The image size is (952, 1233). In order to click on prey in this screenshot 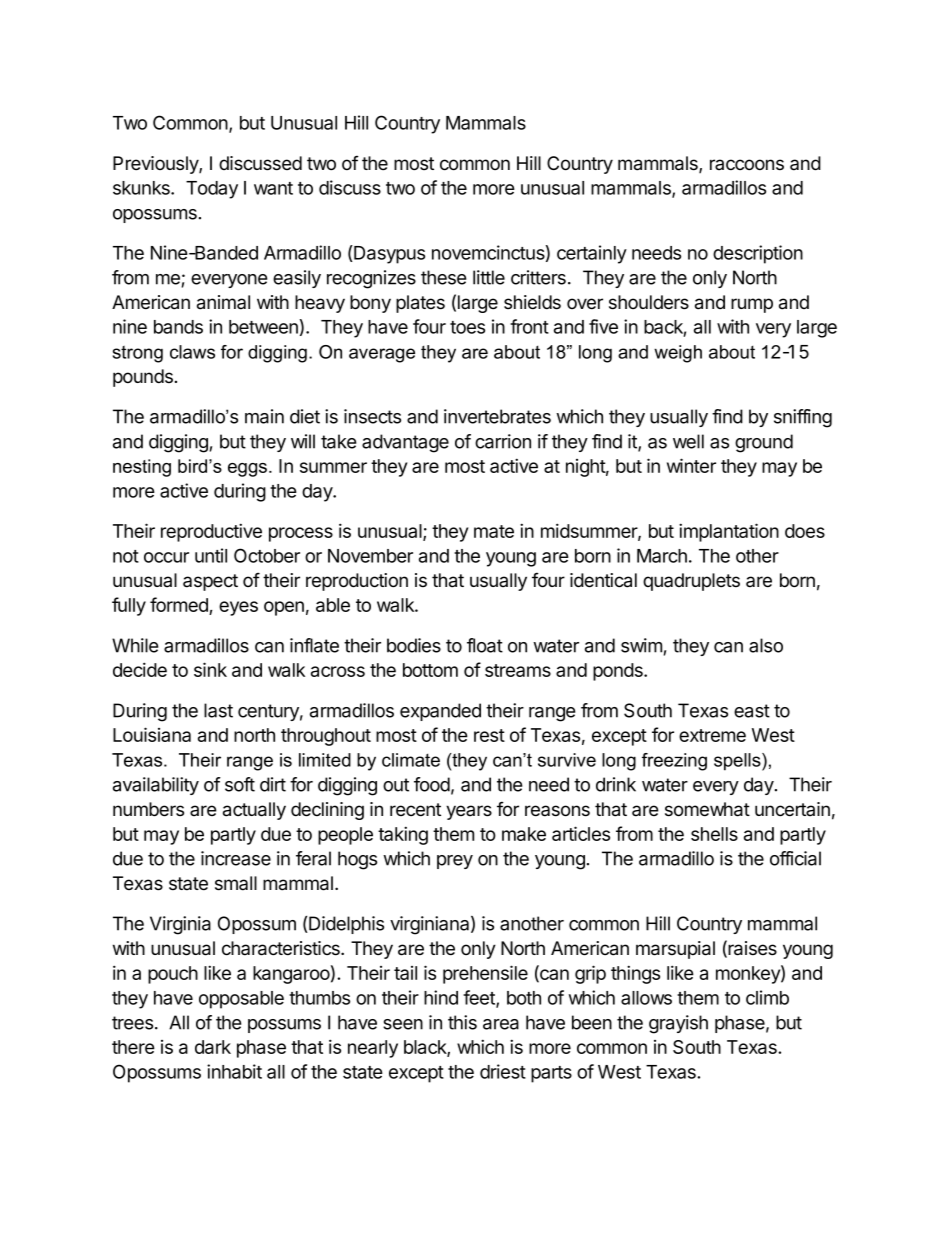, I will do `click(455, 862)`.
